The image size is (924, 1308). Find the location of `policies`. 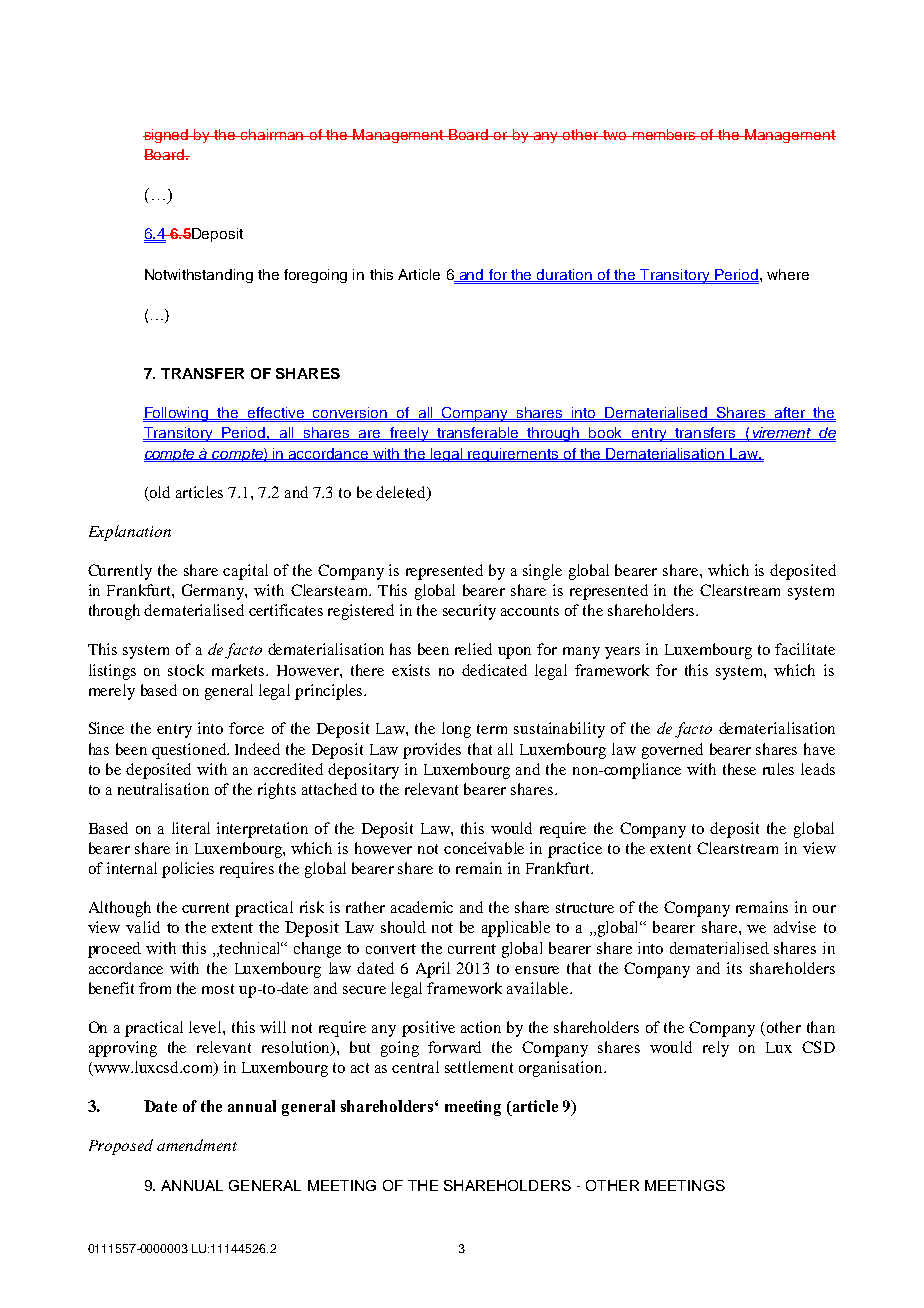

policies is located at coordinates (188, 870).
